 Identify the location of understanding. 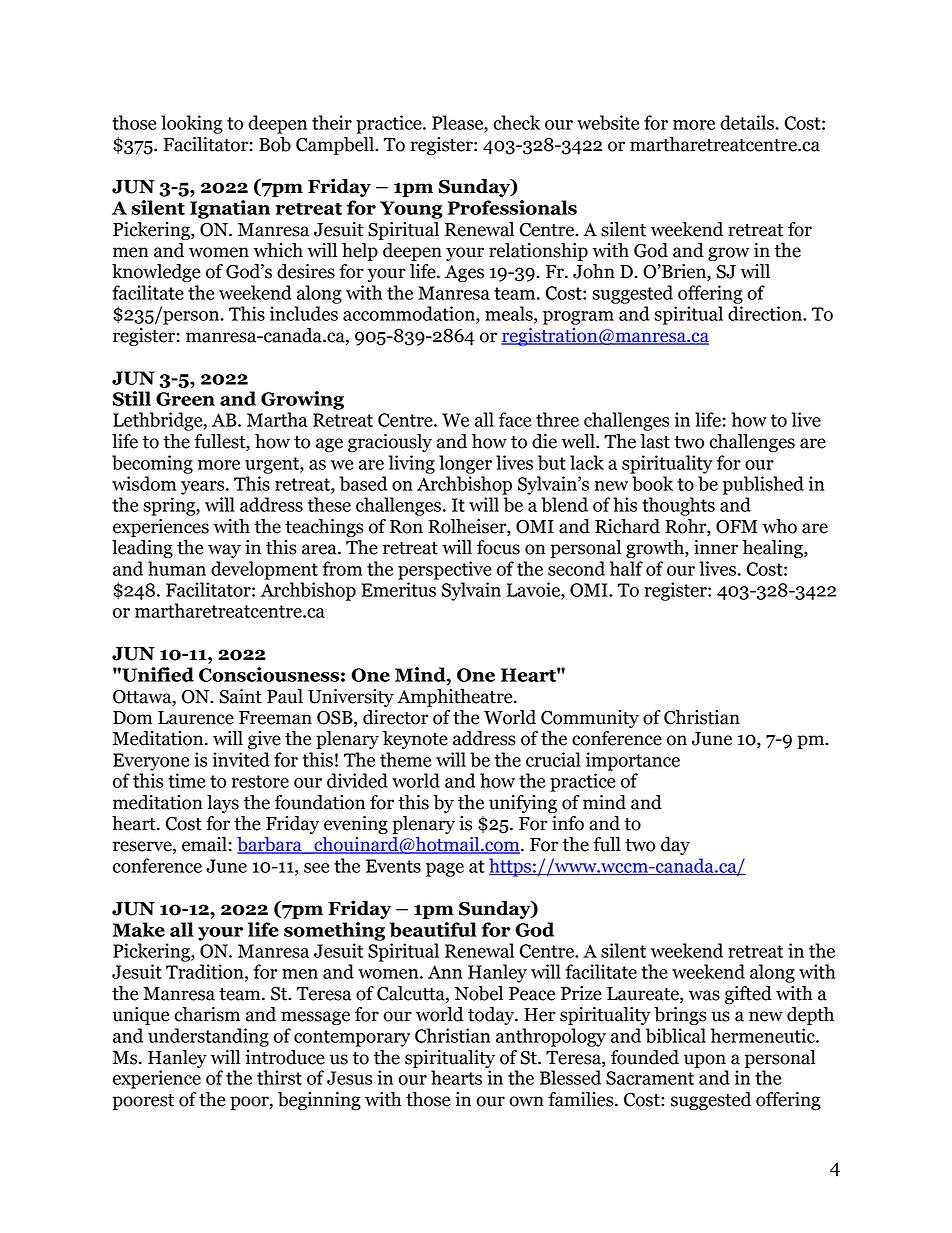
(208, 1037).
